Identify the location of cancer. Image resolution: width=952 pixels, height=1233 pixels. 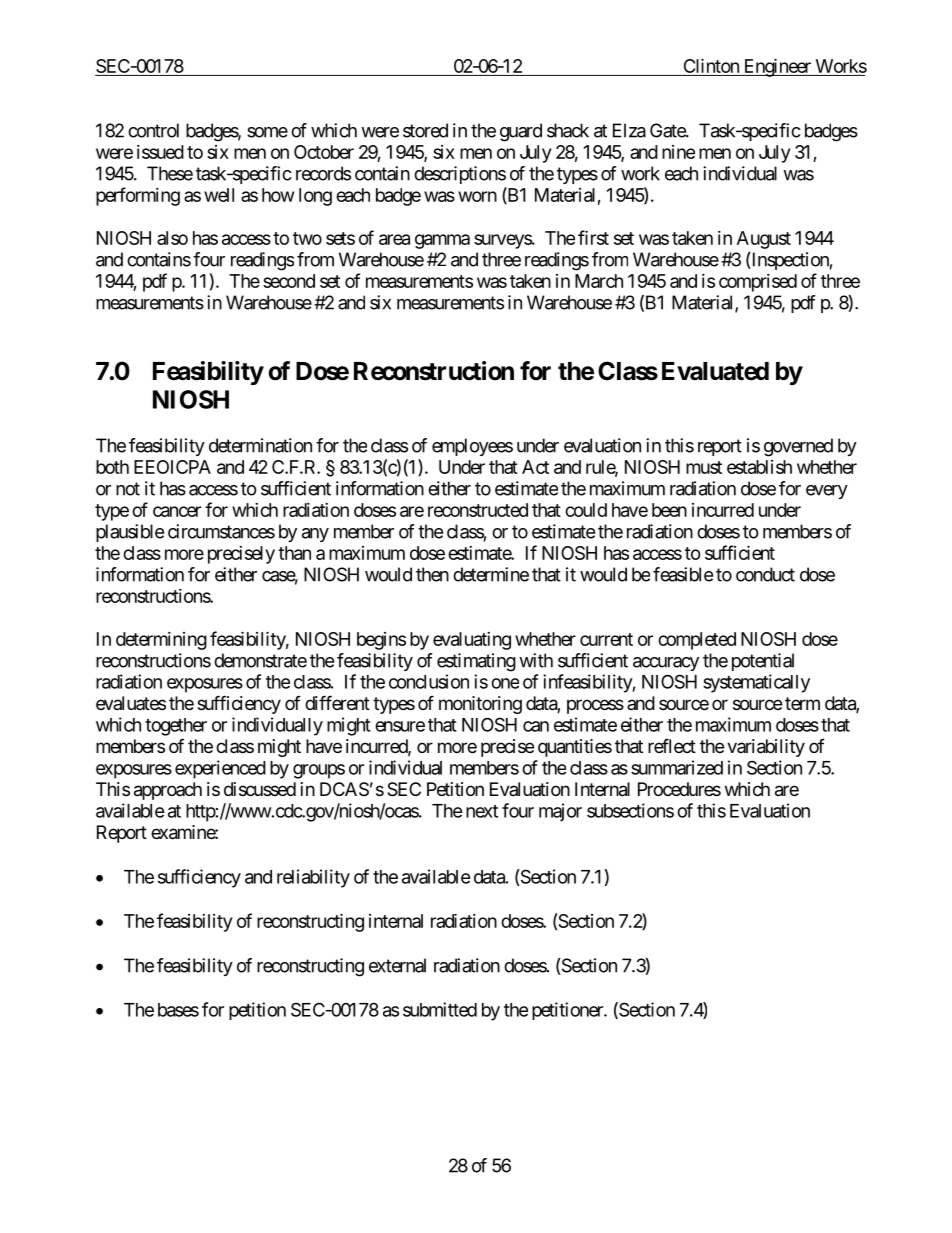
(177, 511).
